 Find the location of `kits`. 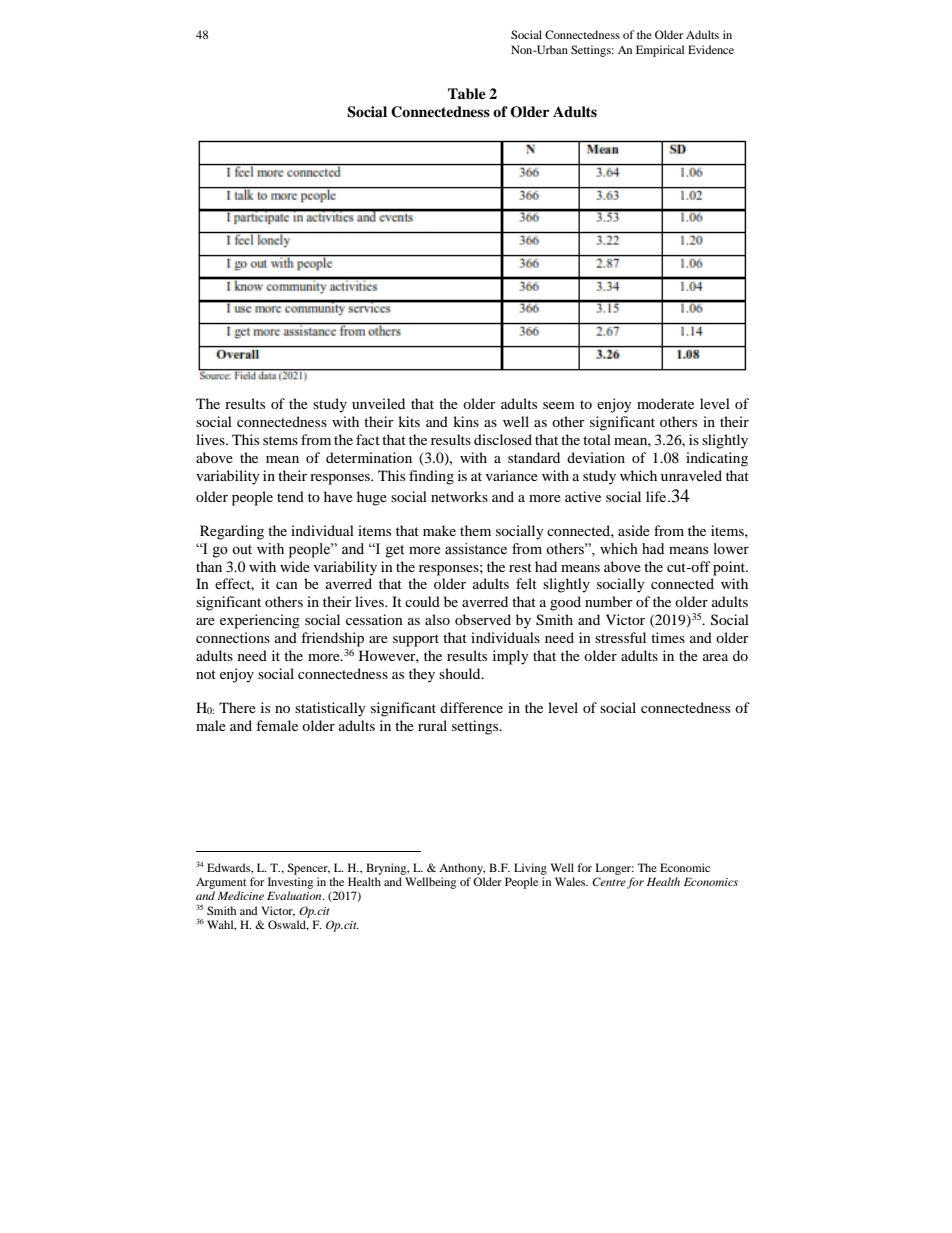

kits is located at coordinates (409, 421).
